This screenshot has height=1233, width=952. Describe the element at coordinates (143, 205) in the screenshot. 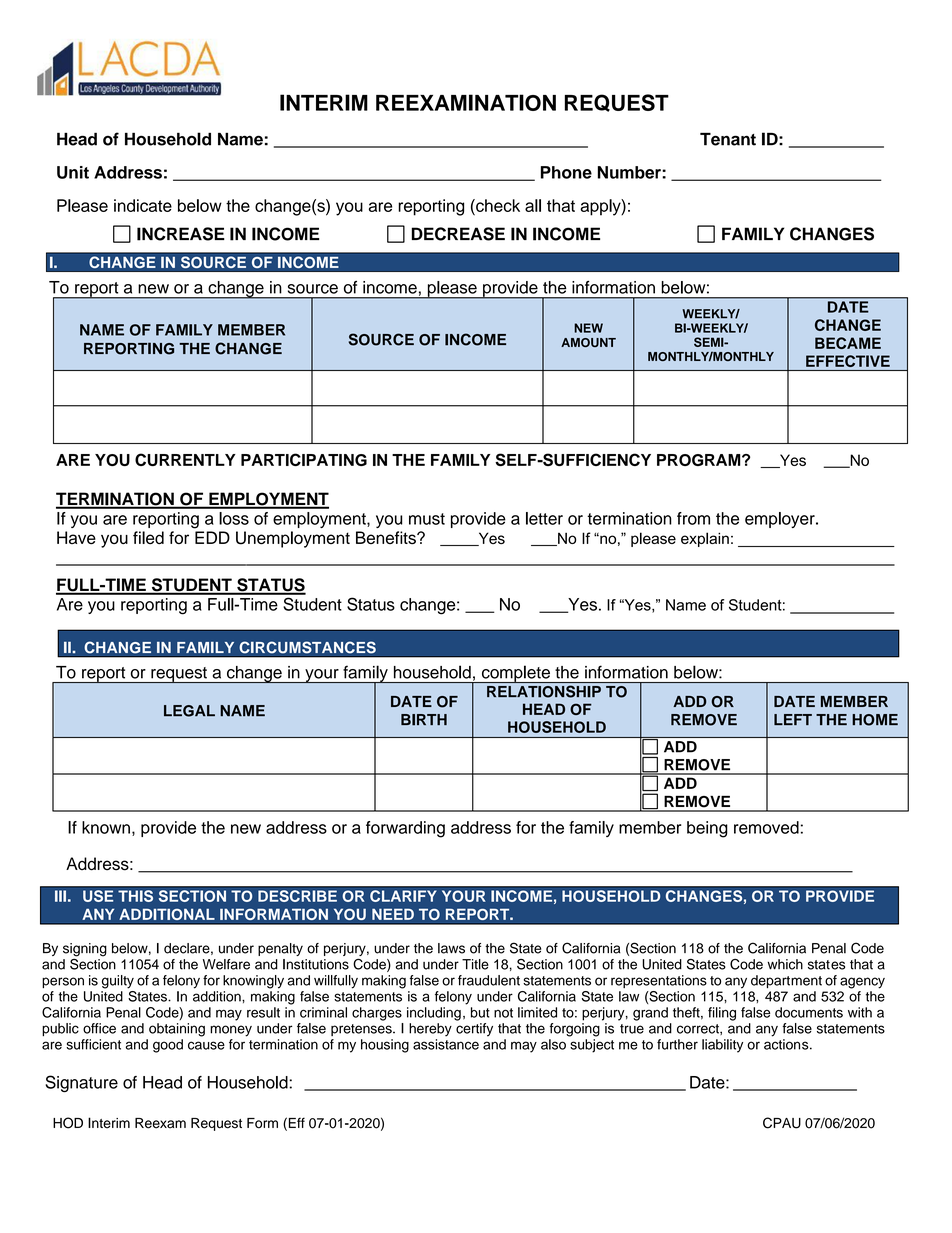

I see `indicate` at that location.
